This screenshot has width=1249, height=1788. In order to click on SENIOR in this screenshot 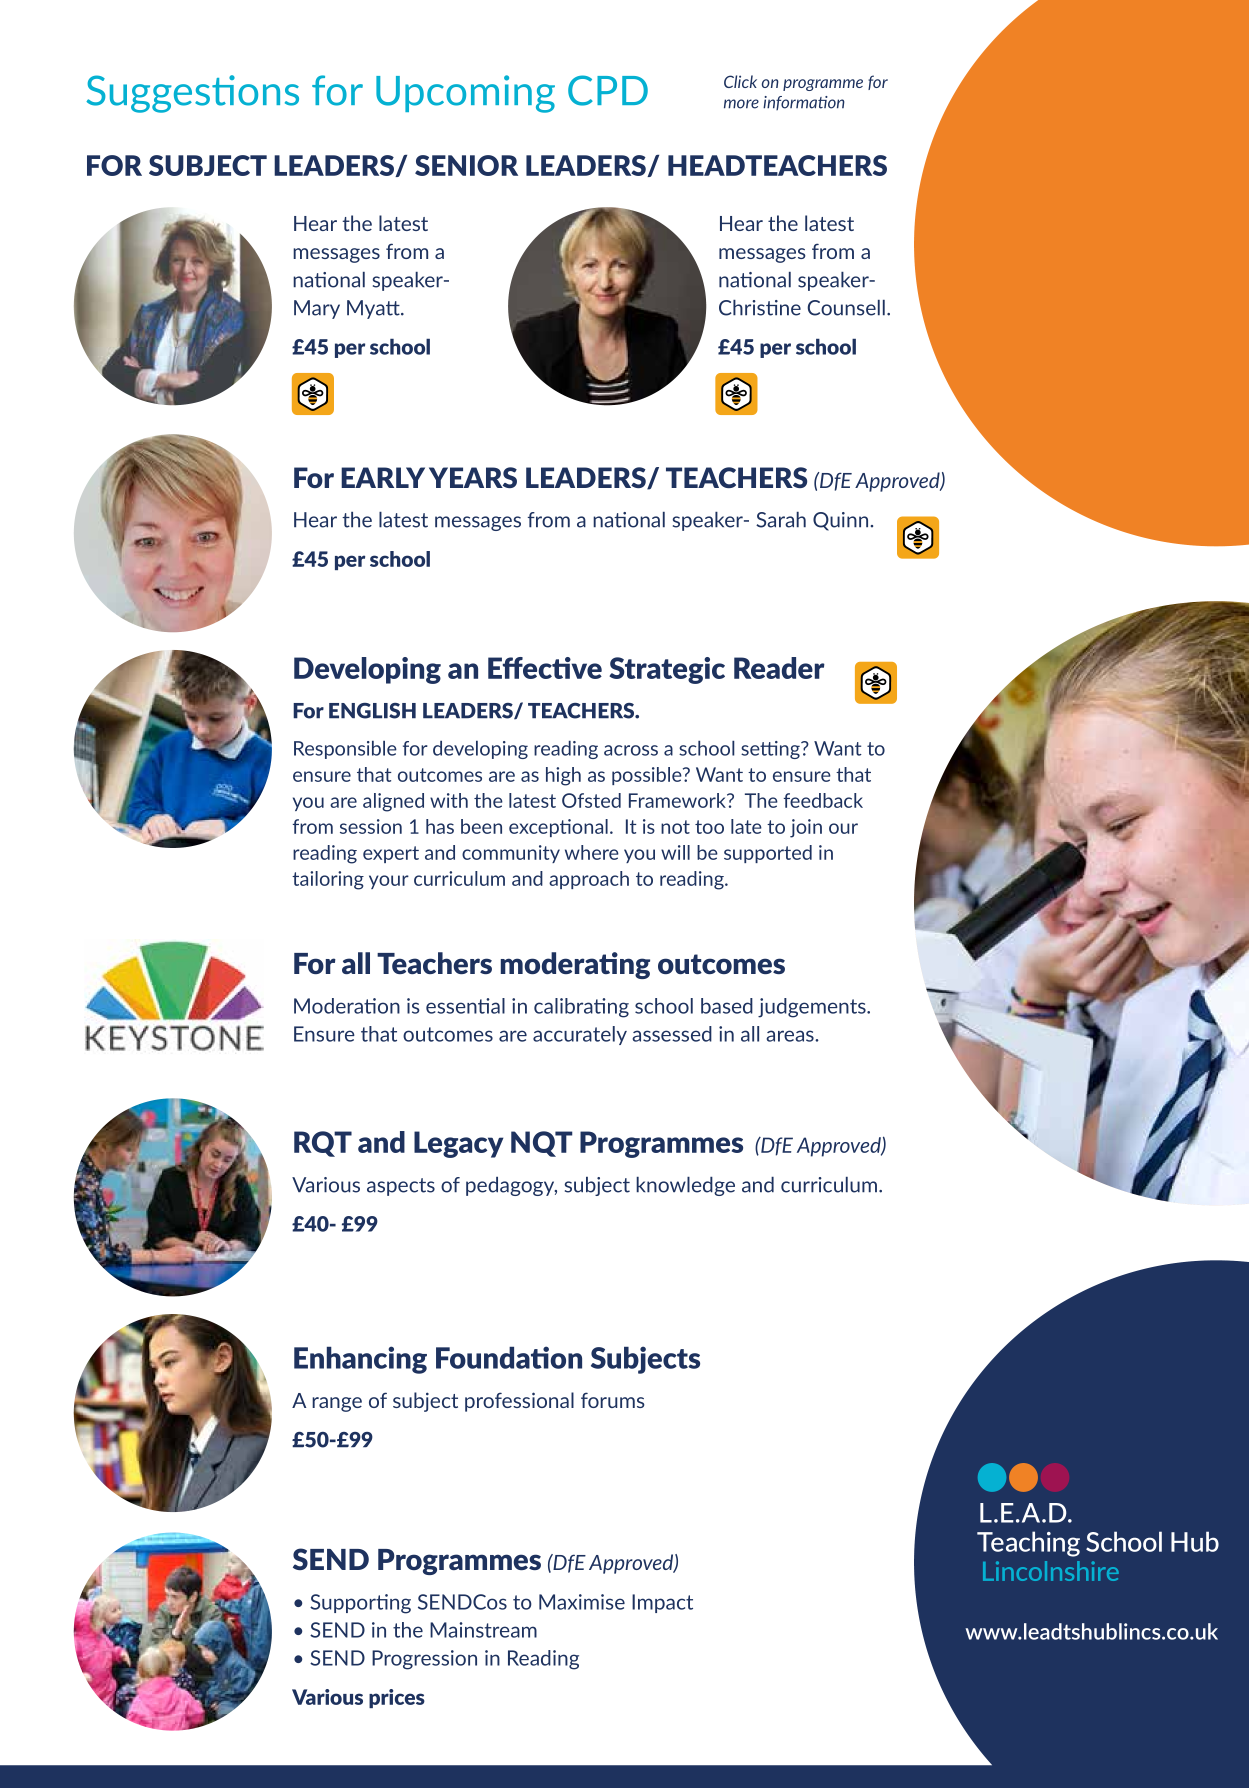, I will do `click(466, 165)`.
